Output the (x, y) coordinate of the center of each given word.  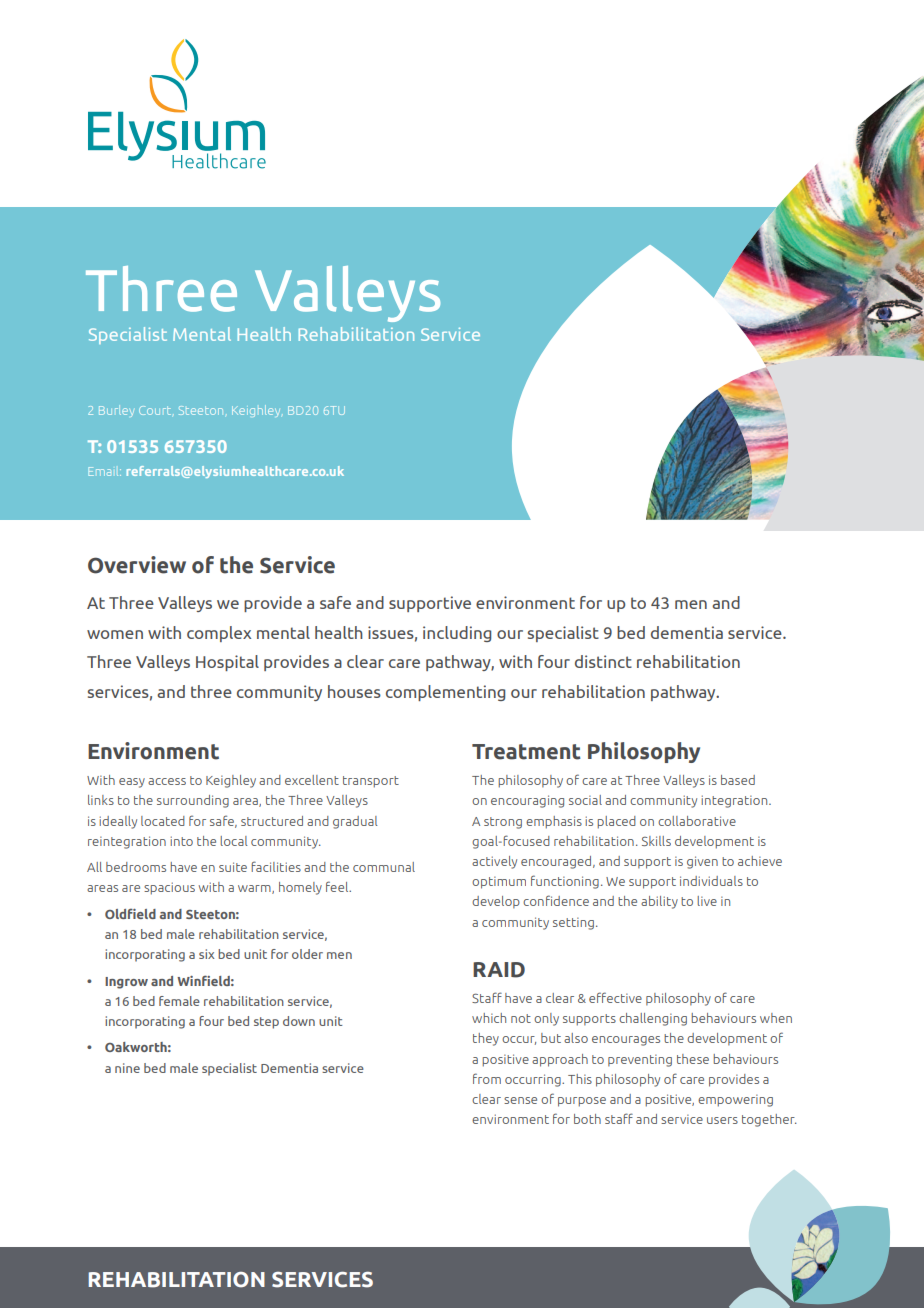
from (487, 1078)
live (707, 901)
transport (371, 782)
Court (155, 410)
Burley (116, 411)
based (738, 780)
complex (219, 634)
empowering (735, 1100)
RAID (499, 970)
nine (127, 1068)
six (207, 954)
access (167, 781)
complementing (445, 693)
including (457, 634)
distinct (603, 661)
